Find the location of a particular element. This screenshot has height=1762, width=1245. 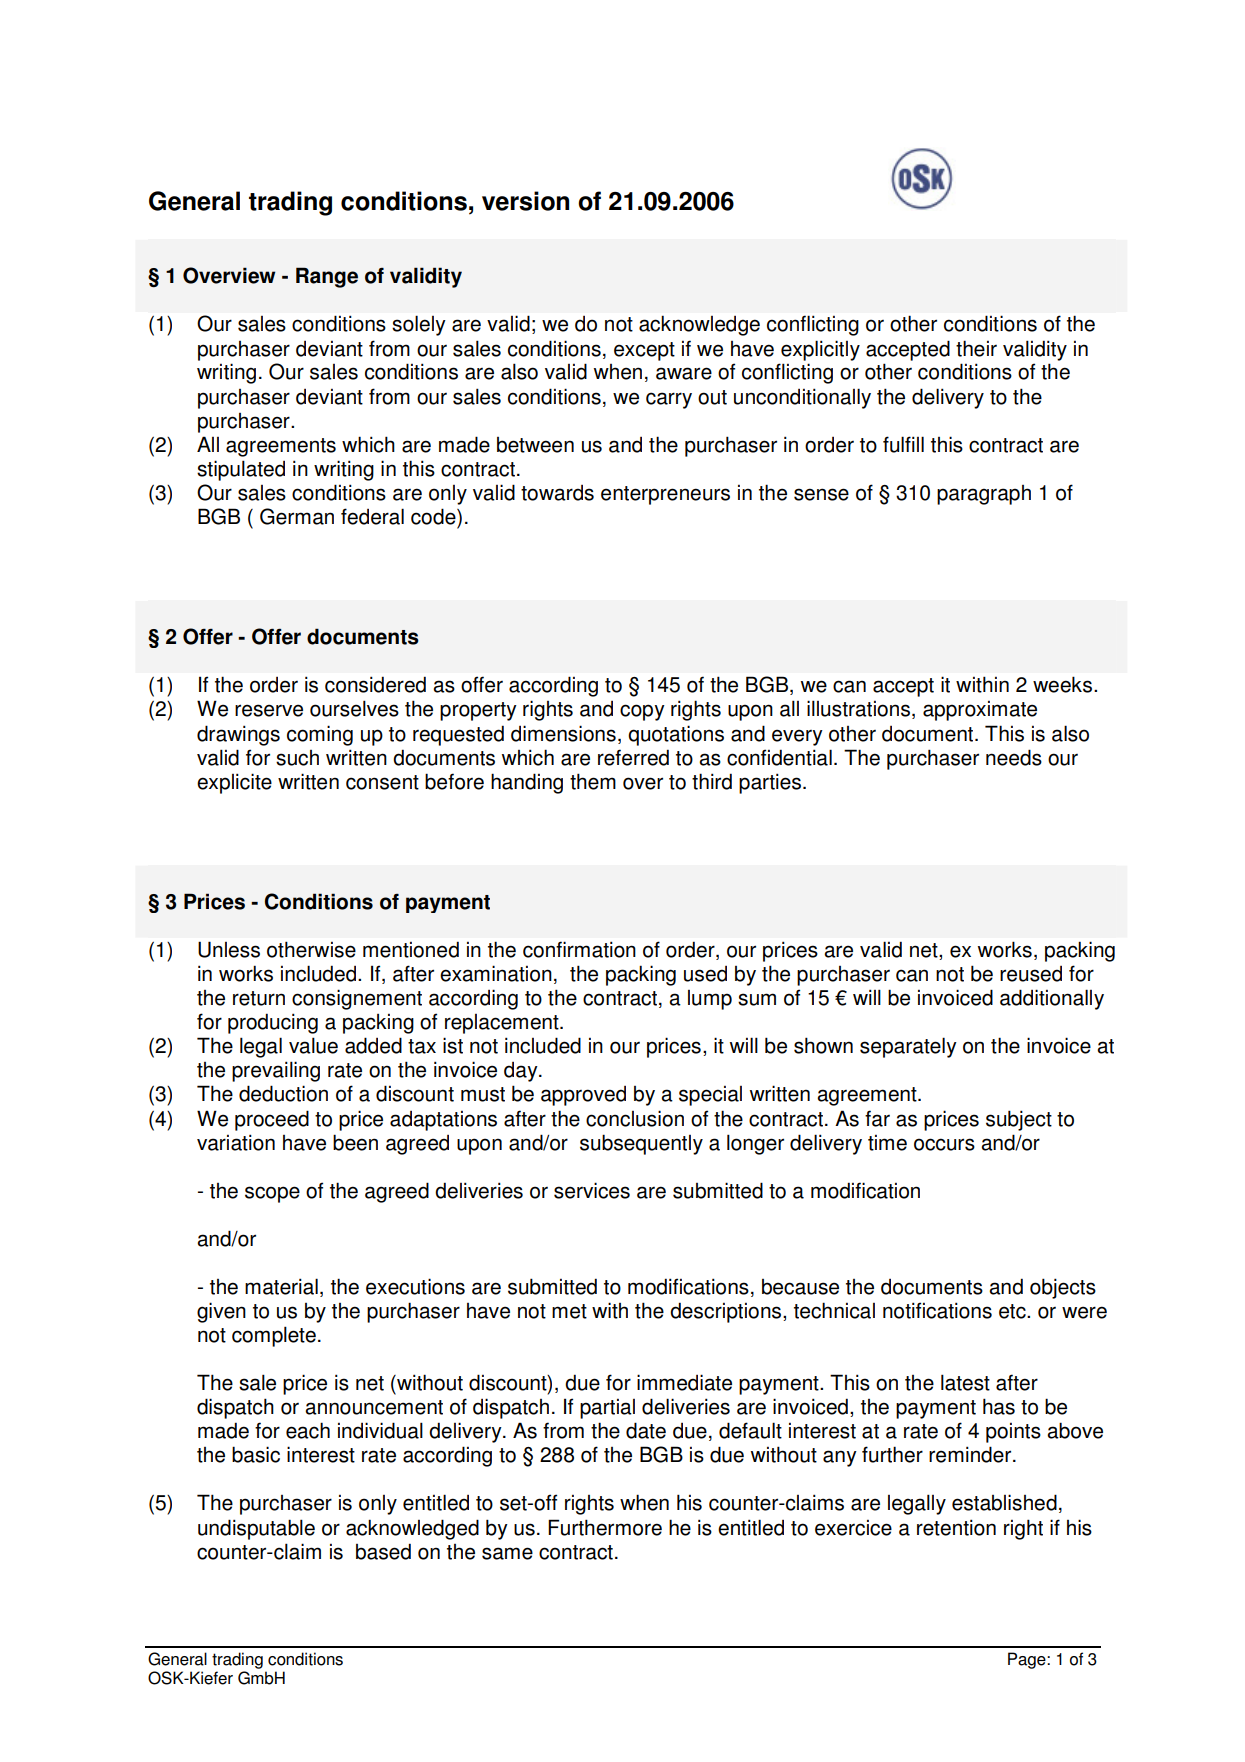

Range is located at coordinates (327, 277).
